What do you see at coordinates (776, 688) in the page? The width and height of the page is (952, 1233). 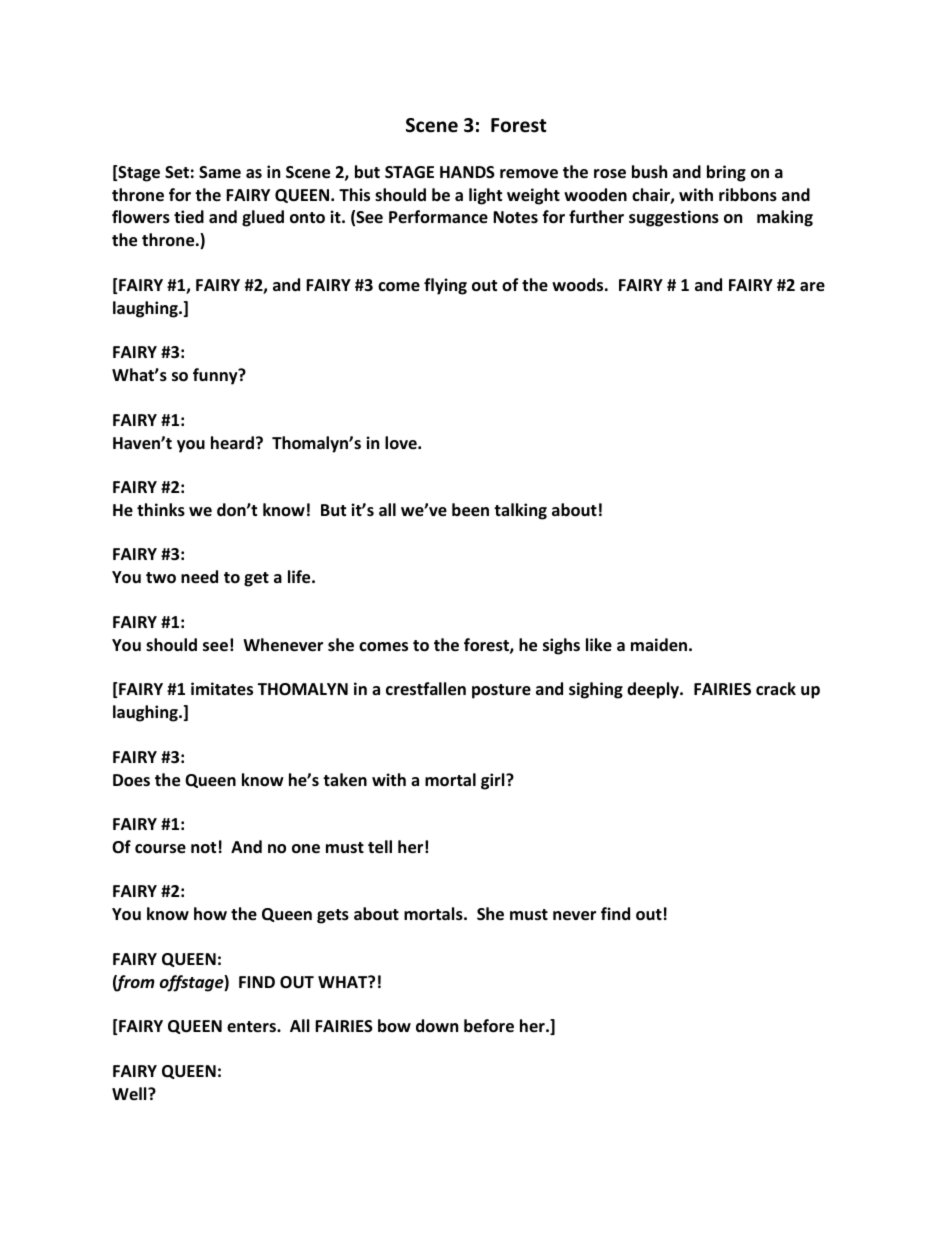 I see `crack` at bounding box center [776, 688].
